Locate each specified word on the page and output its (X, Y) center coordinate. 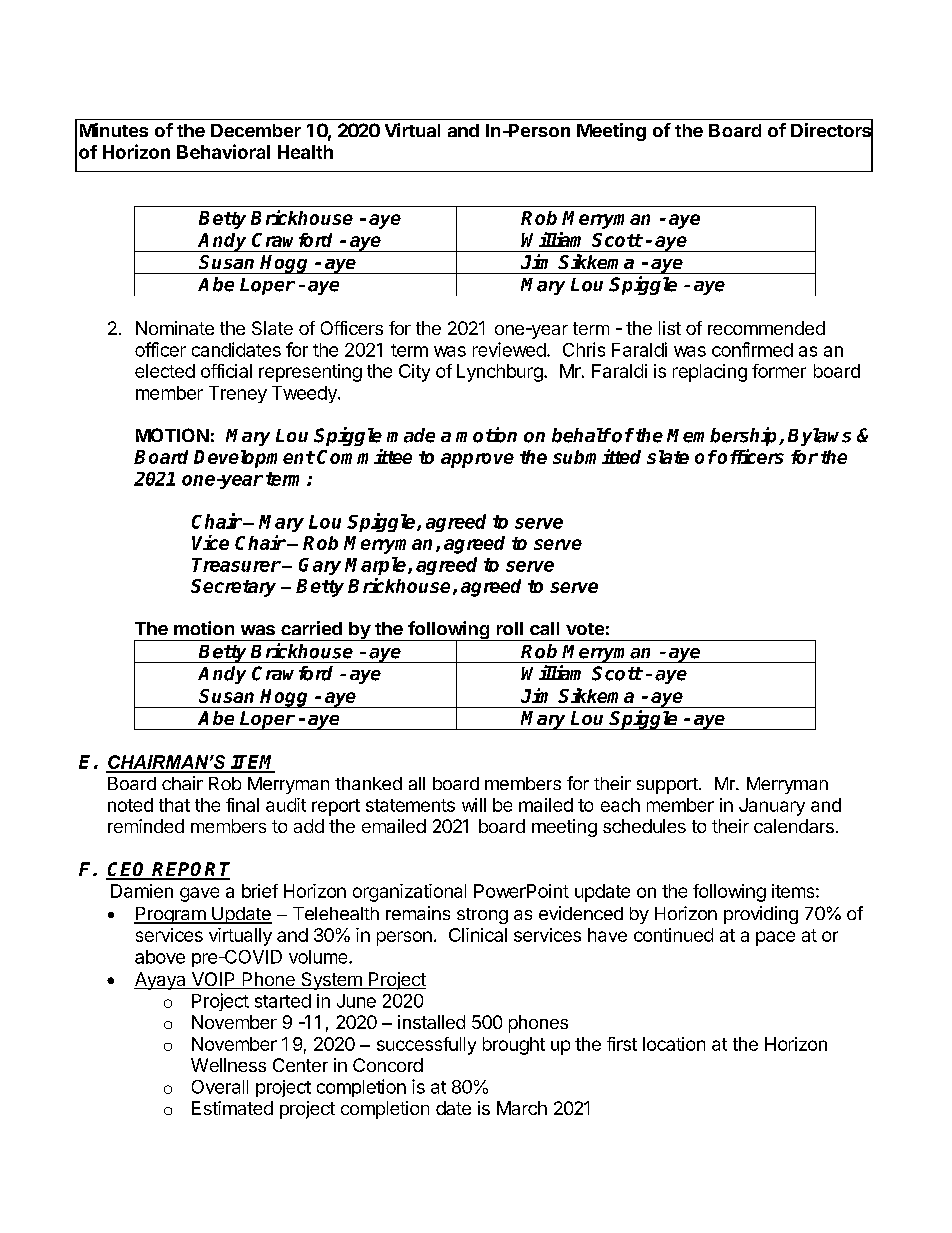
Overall (220, 1087)
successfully (426, 1046)
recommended (766, 328)
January (772, 807)
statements (410, 805)
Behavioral (223, 151)
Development (254, 459)
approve (477, 460)
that (174, 805)
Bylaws (819, 437)
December (256, 130)
